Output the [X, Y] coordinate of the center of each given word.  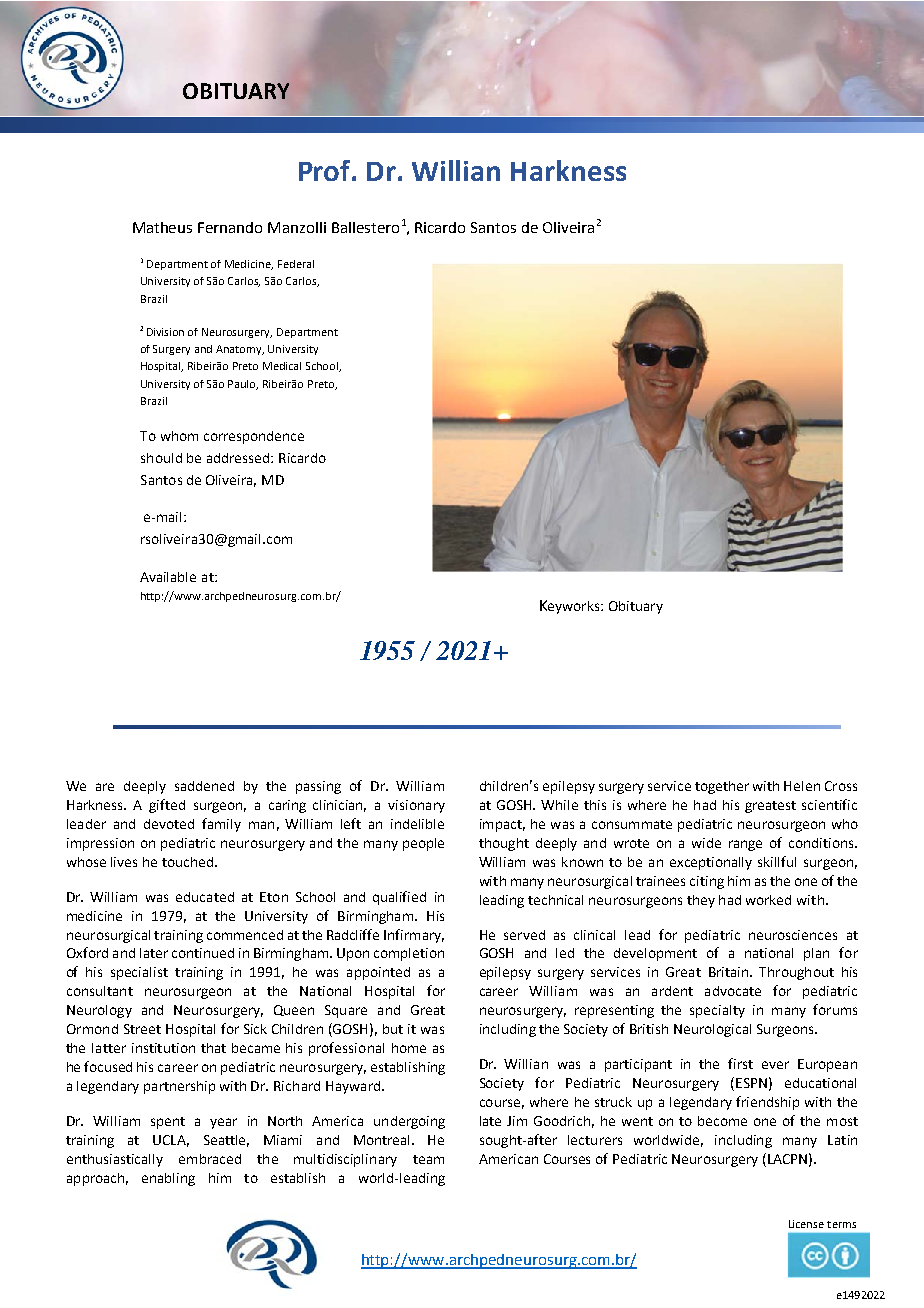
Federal [296, 264]
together [722, 787]
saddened [204, 786]
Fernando [230, 227]
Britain [730, 972]
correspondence [254, 437]
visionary [416, 806]
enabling [168, 1179]
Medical [282, 366]
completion [409, 954]
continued [203, 953]
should [161, 458]
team [428, 1159]
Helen [802, 786]
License [806, 1224]
